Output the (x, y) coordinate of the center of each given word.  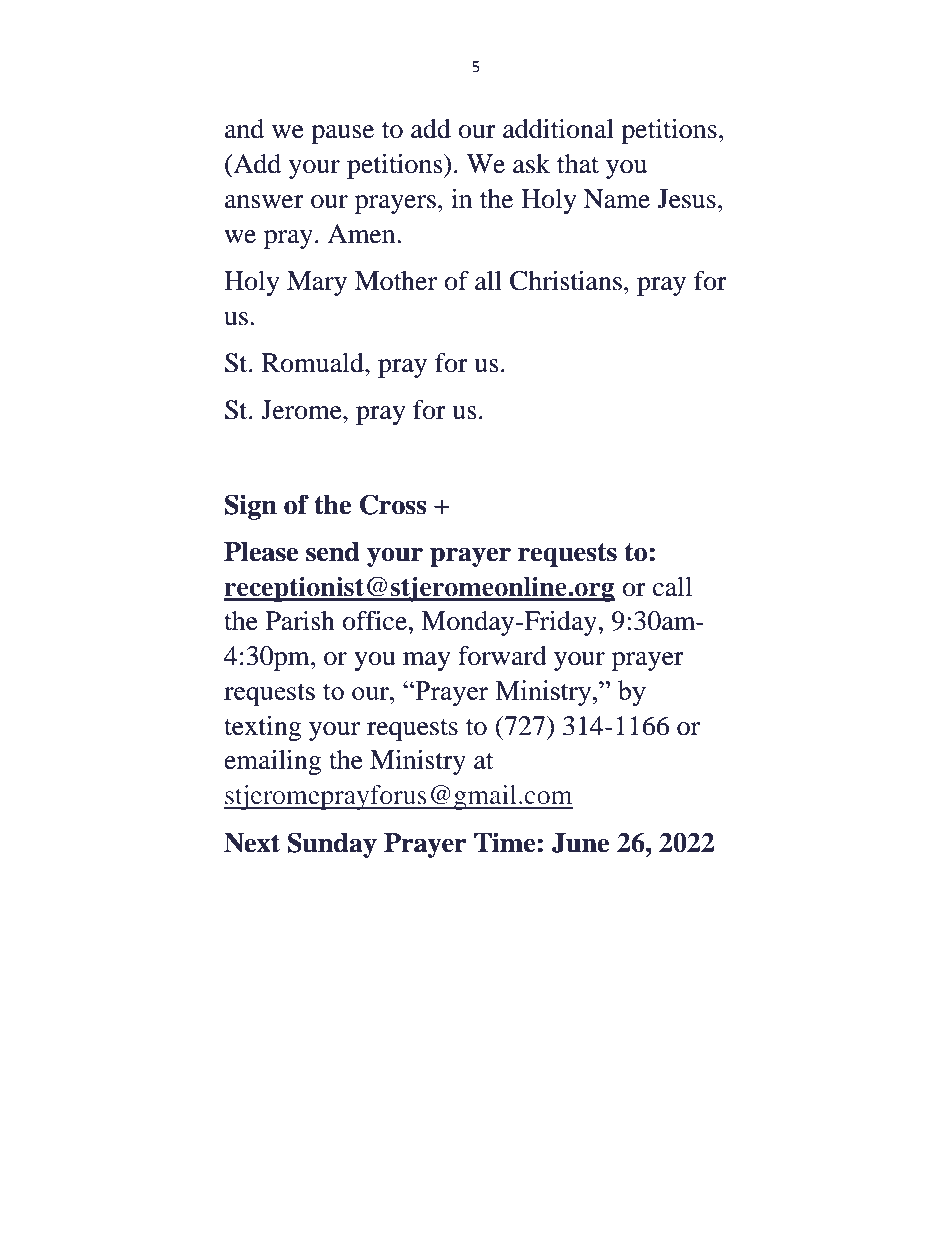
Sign (251, 507)
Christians (566, 281)
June (580, 843)
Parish (300, 621)
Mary (317, 283)
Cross (393, 504)
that (578, 164)
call (672, 587)
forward (502, 656)
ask (531, 164)
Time (505, 842)
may (427, 661)
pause (342, 134)
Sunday (332, 845)
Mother (396, 281)
